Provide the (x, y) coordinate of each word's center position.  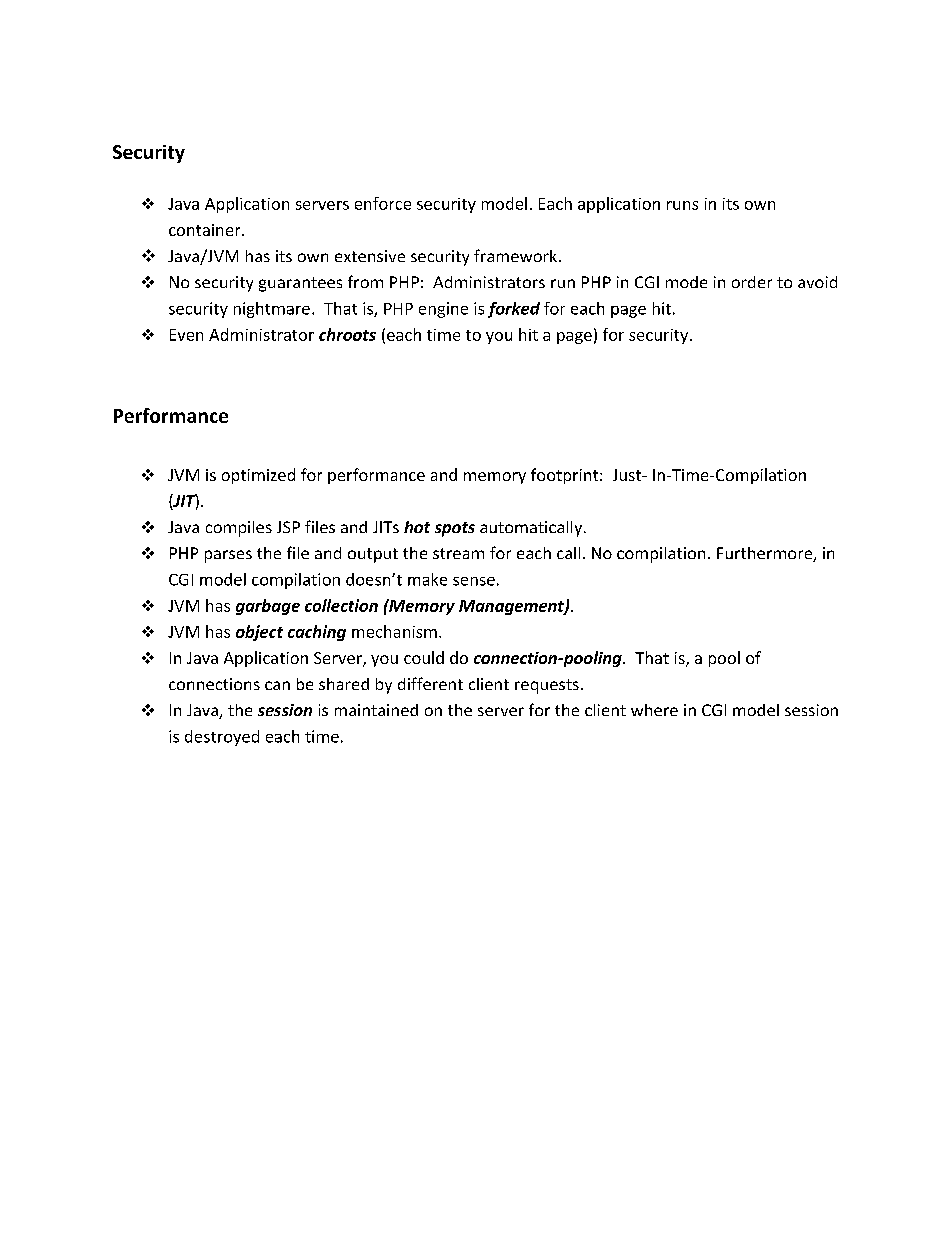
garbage (268, 607)
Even (186, 335)
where (654, 710)
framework (517, 255)
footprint (566, 476)
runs (682, 205)
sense (474, 581)
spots (455, 529)
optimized (258, 476)
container (206, 230)
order (752, 282)
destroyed (222, 738)
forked (514, 310)
